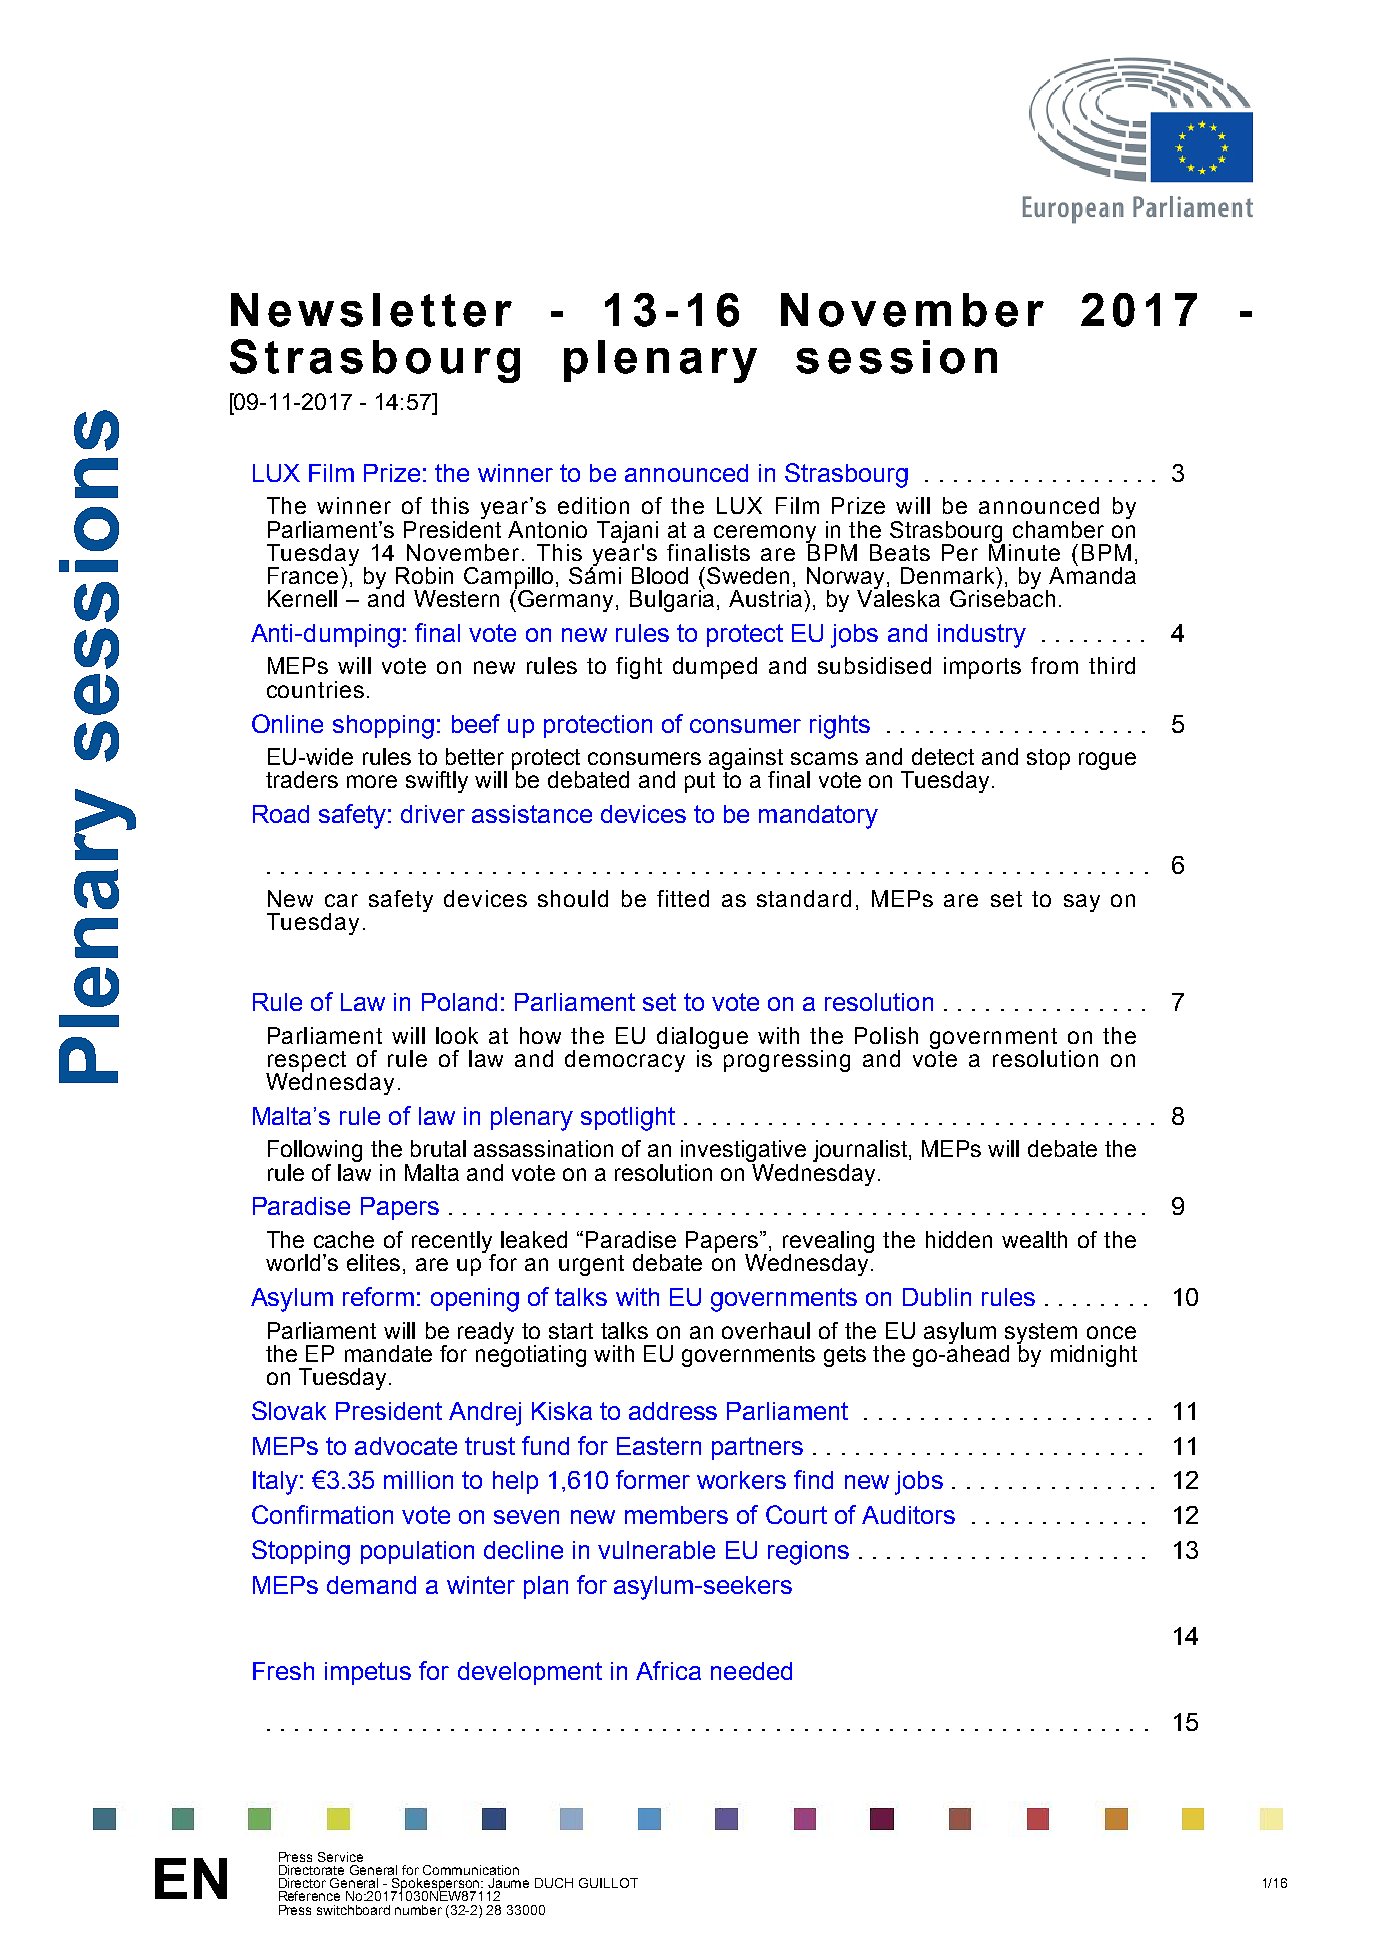 This document has height=1955, width=1382. Describe the element at coordinates (751, 1671) in the document. I see `needed` at that location.
